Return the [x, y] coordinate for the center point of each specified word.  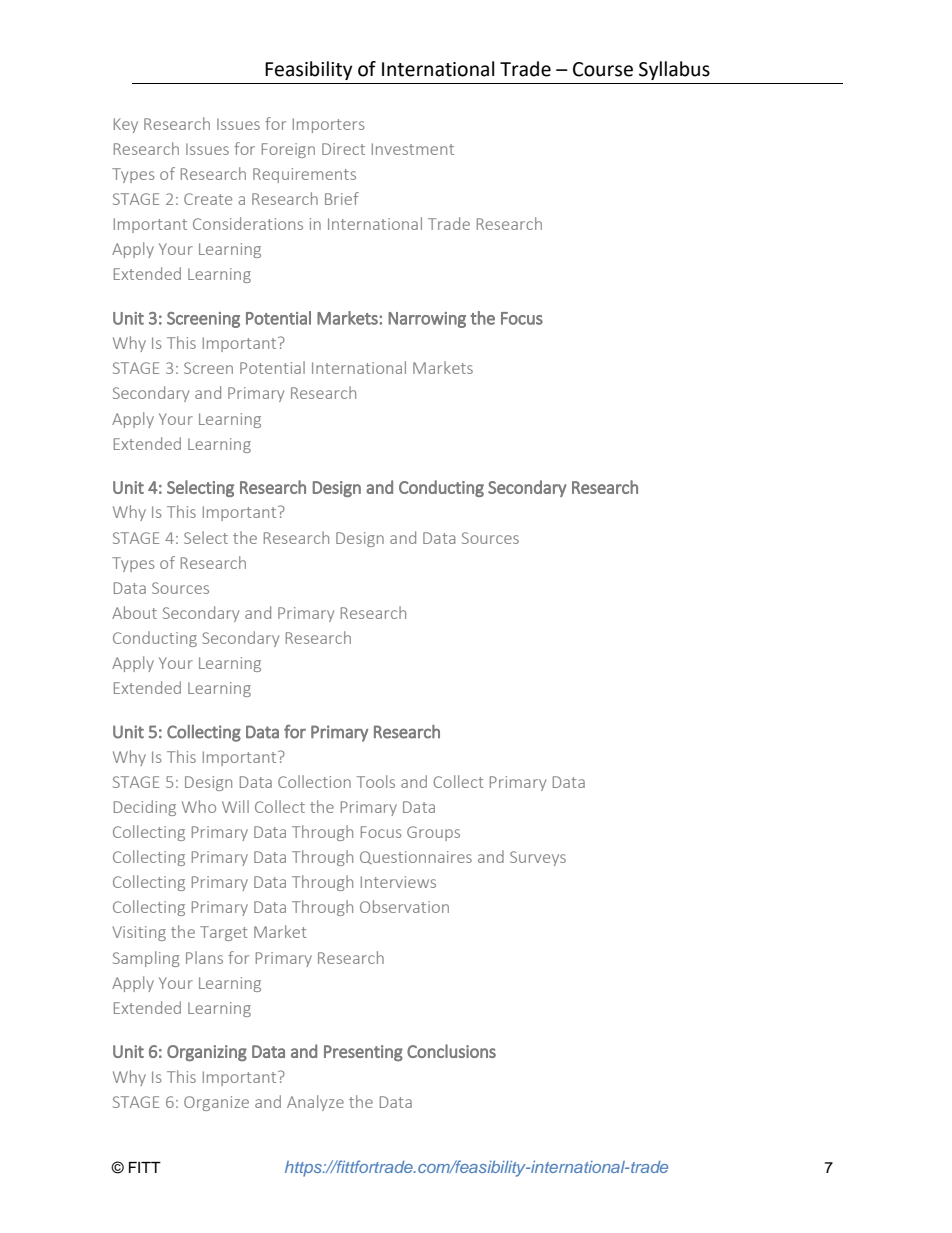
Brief [342, 198]
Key [126, 125]
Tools [376, 781]
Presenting [363, 1053]
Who [199, 806]
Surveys [538, 858]
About [134, 612]
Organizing [207, 1053]
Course [603, 69]
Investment [413, 149]
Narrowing [427, 320]
